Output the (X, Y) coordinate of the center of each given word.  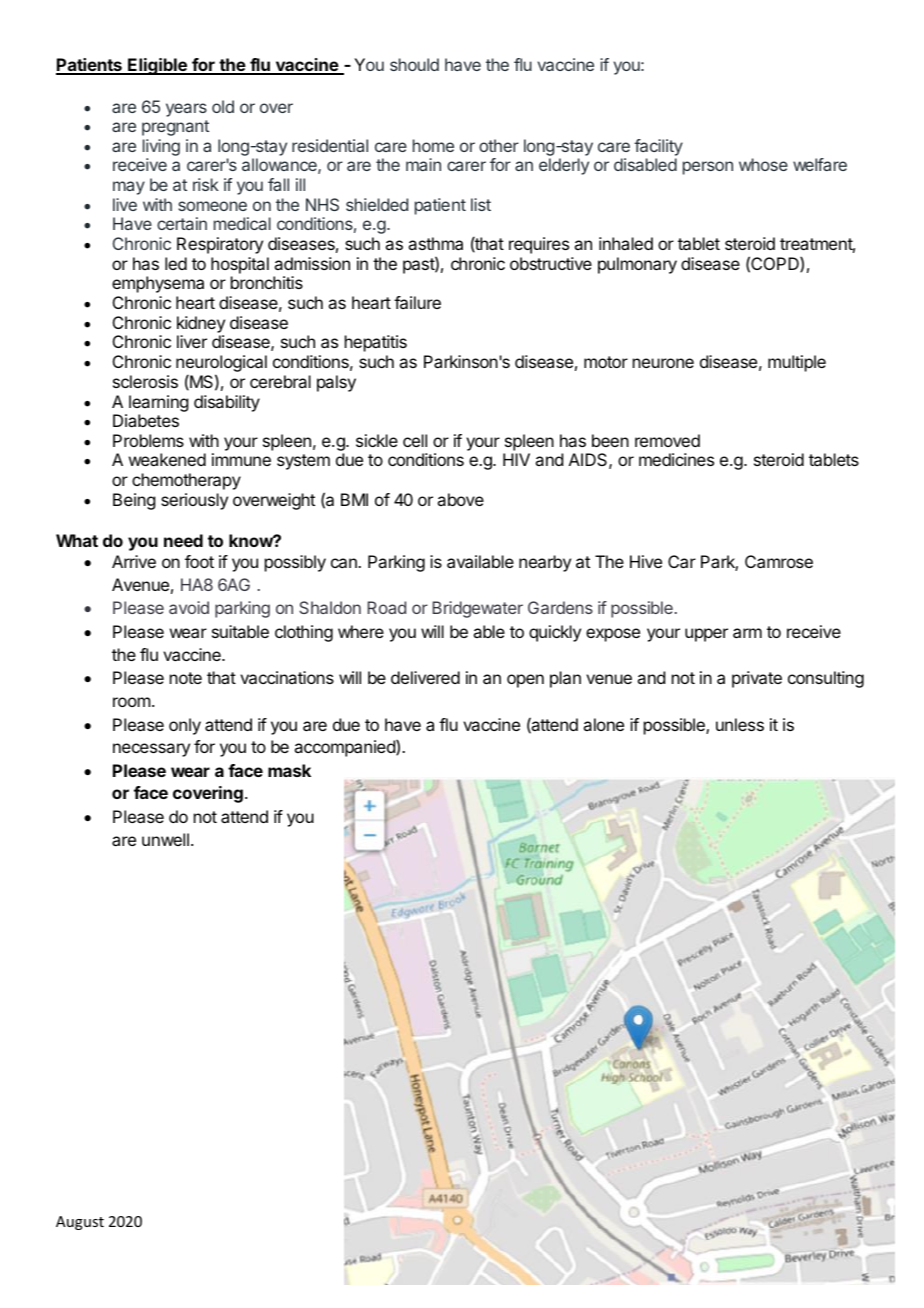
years (186, 110)
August (80, 1223)
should (414, 64)
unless (740, 724)
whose (763, 164)
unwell (165, 839)
